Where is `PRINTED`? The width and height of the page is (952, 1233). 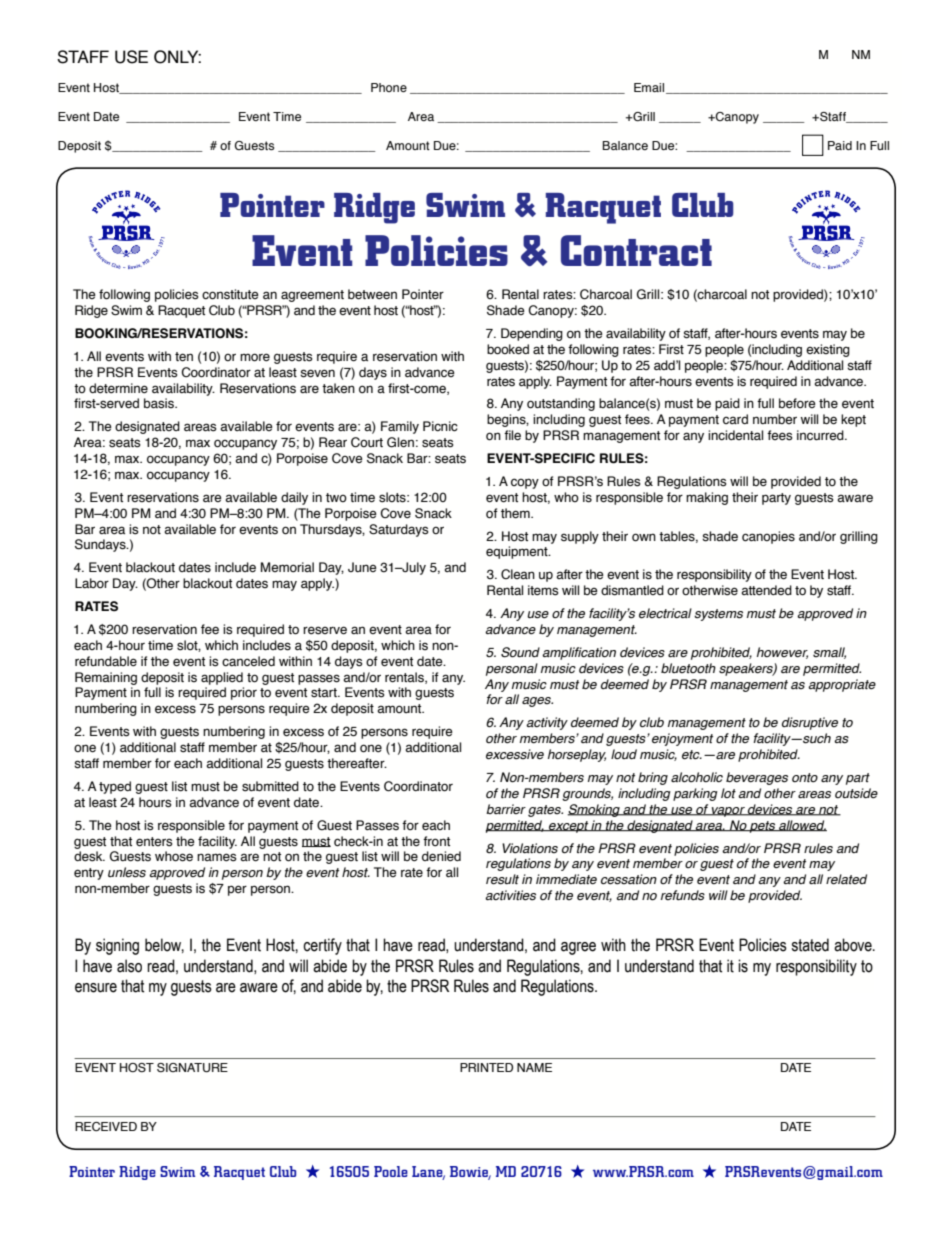 PRINTED is located at coordinates (486, 1067).
